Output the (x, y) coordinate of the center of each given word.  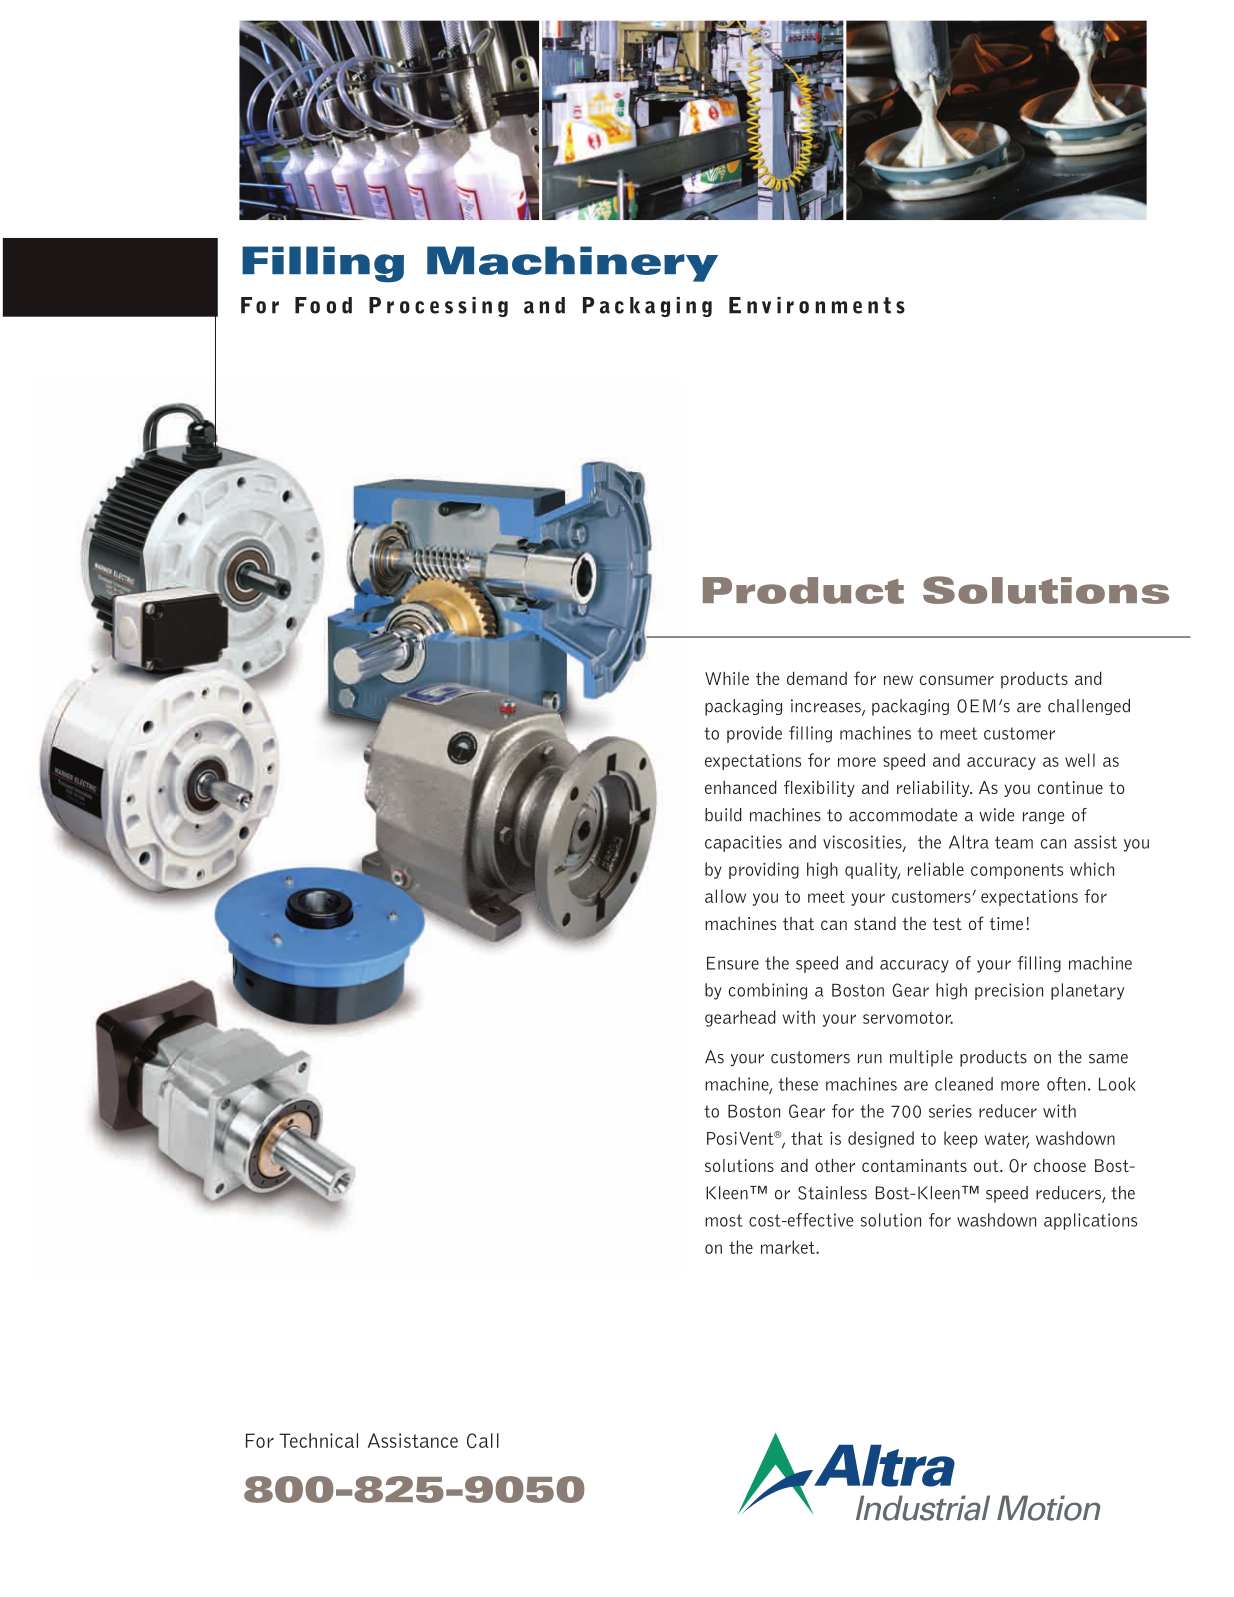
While (727, 678)
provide (754, 734)
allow (725, 896)
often (1066, 1084)
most (724, 1220)
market (789, 1247)
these (798, 1084)
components (1017, 871)
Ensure (733, 963)
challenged (1089, 707)
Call (483, 1441)
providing (764, 870)
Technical (318, 1440)
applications (1090, 1221)
